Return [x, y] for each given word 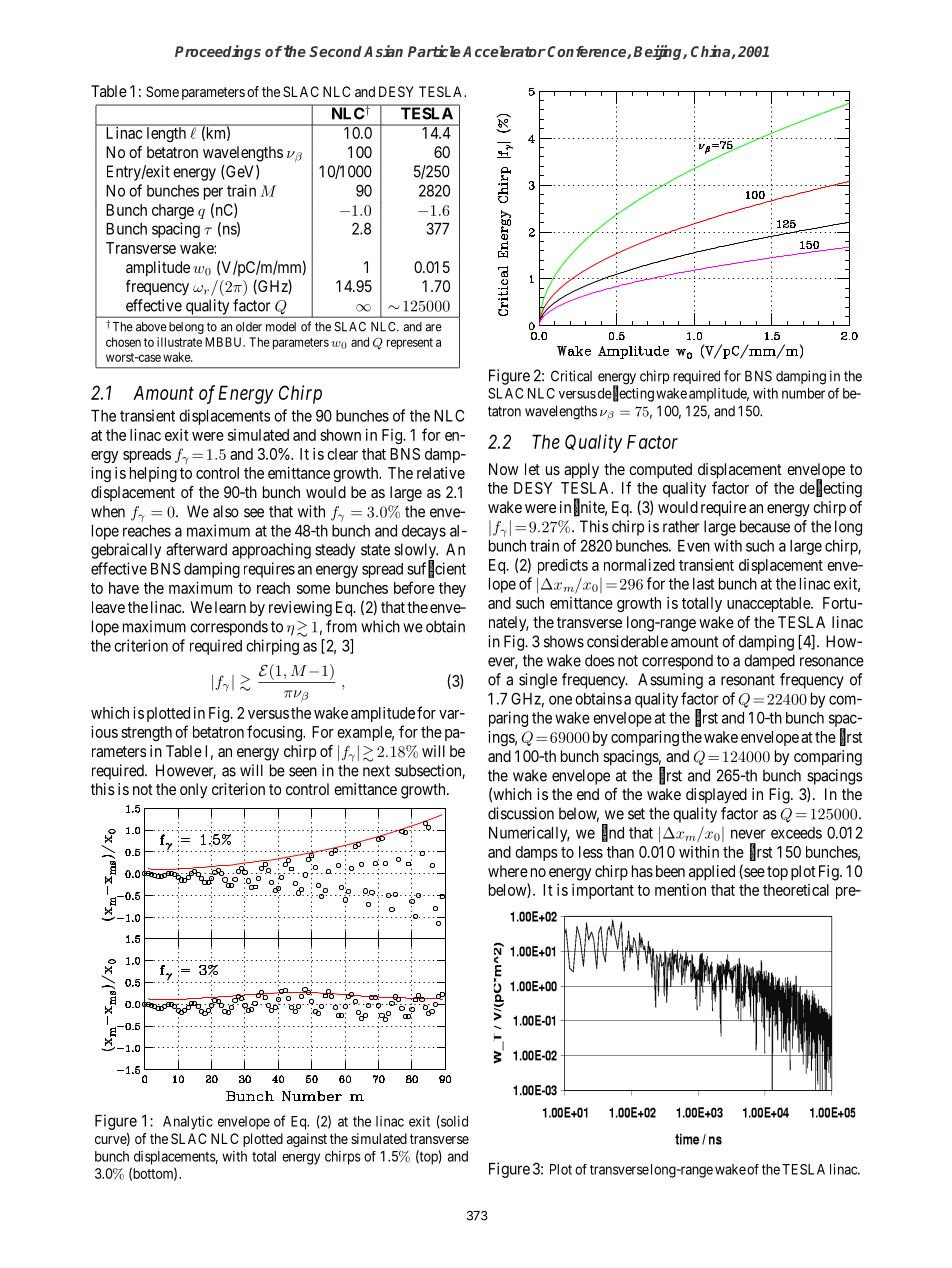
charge [173, 211]
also [226, 511]
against [307, 1140]
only [193, 791]
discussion [521, 813]
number [803, 393]
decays [424, 532]
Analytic [188, 1122]
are [433, 328]
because [765, 526]
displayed [716, 796]
